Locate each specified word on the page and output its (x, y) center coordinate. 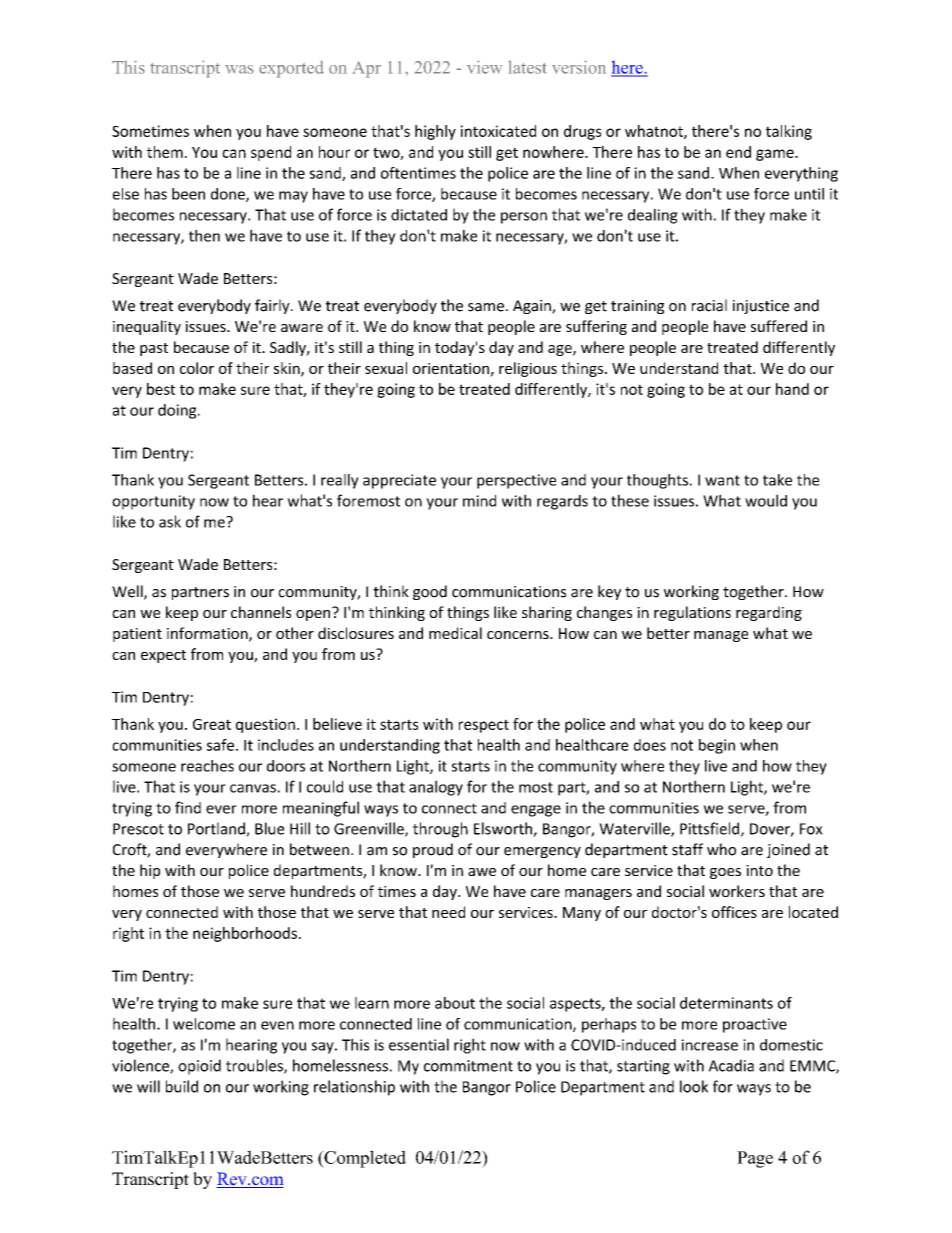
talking (789, 132)
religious (528, 369)
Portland (217, 829)
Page (755, 1159)
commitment (468, 1066)
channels (261, 612)
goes (725, 873)
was (239, 69)
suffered (779, 326)
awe (482, 872)
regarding (769, 613)
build (182, 1086)
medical (455, 633)
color (197, 368)
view (484, 67)
